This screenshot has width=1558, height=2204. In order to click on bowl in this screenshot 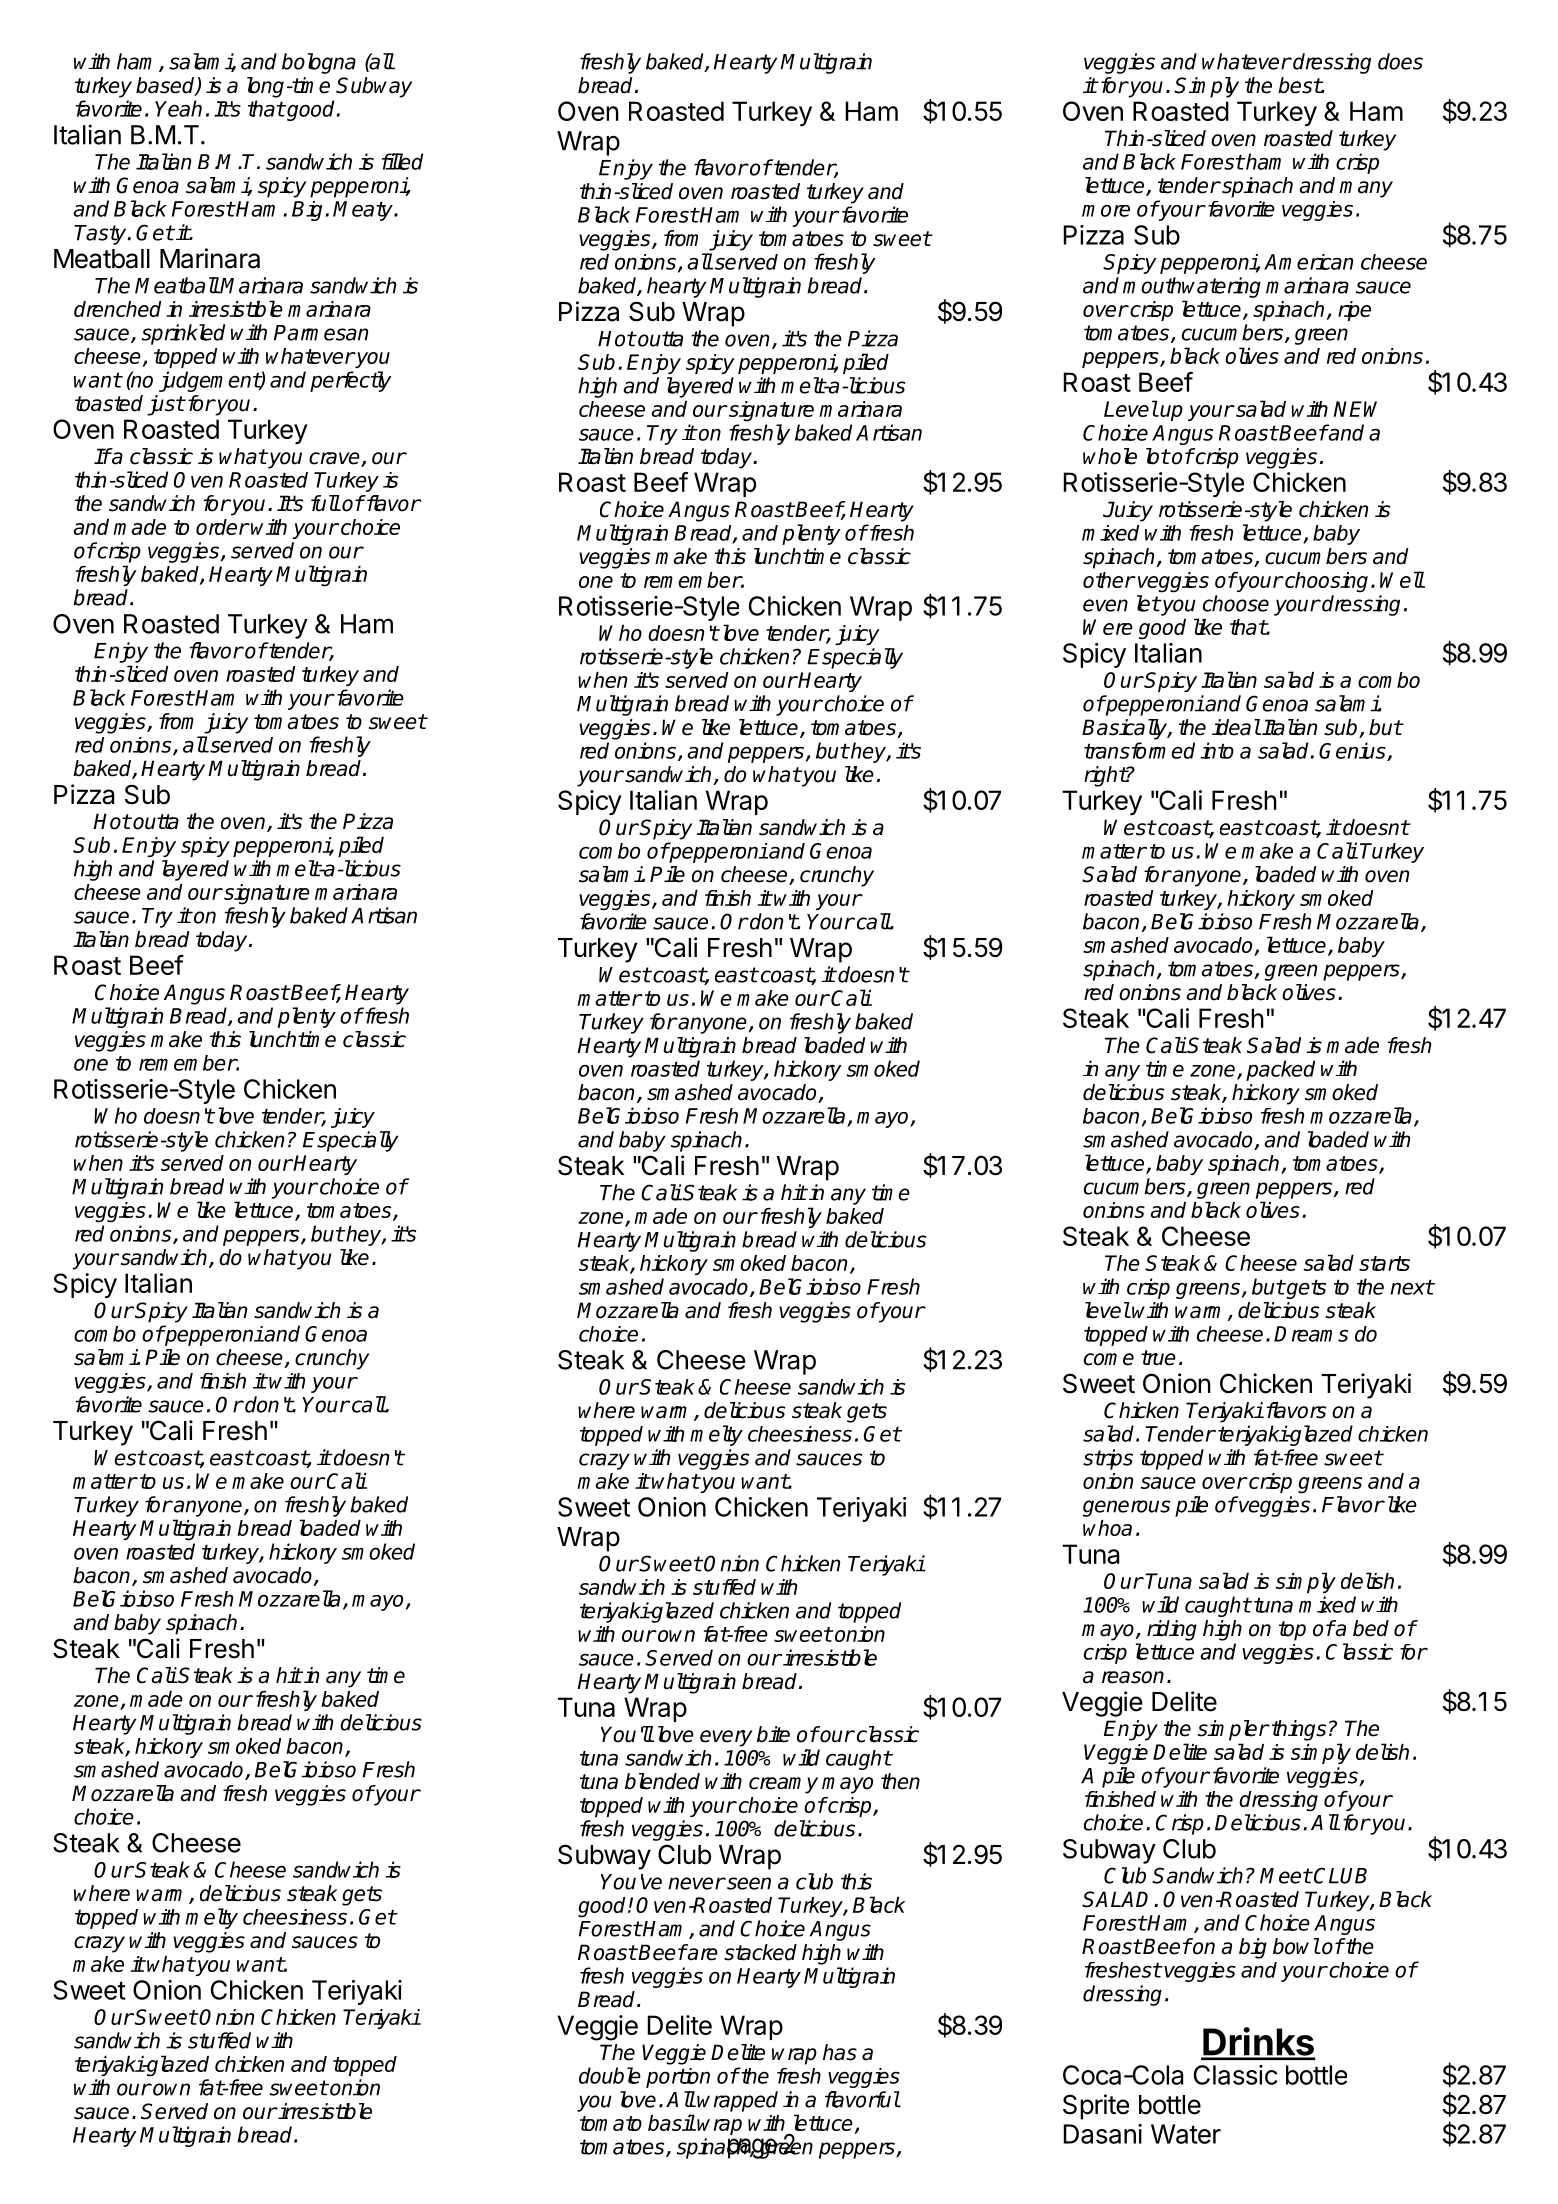, I will do `click(1296, 1946)`.
